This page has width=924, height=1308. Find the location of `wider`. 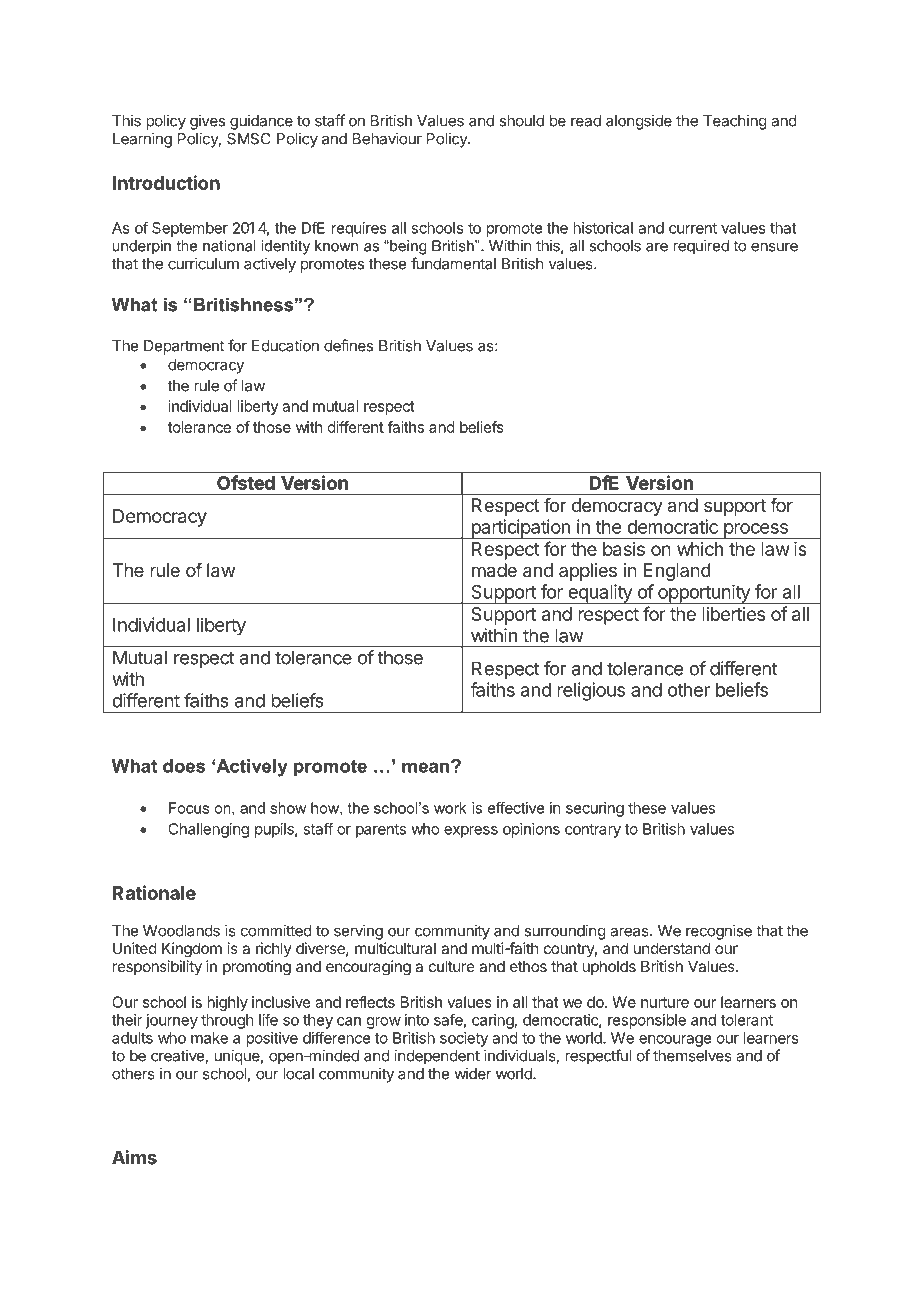

wider is located at coordinates (473, 1073).
